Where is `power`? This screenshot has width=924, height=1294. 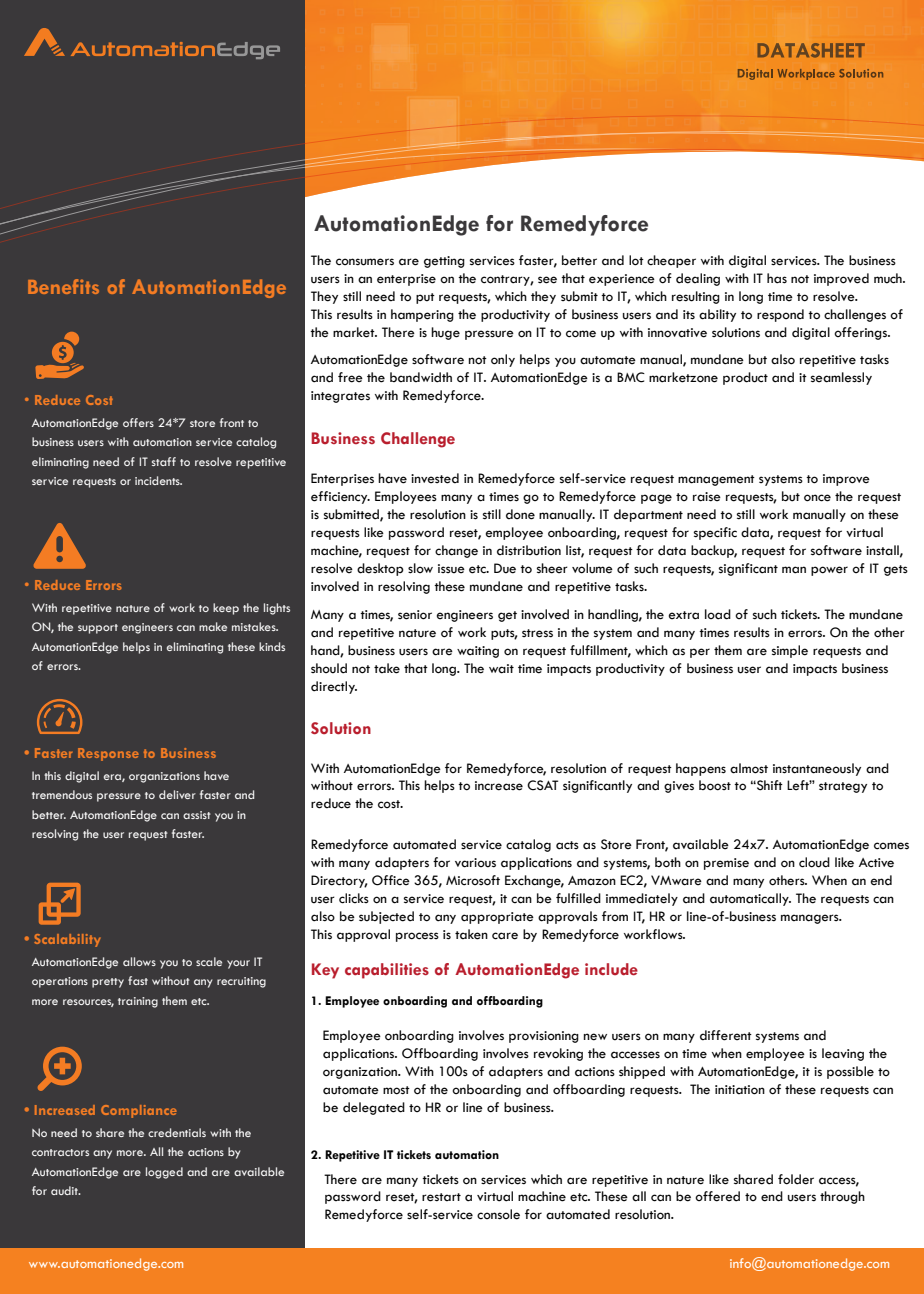 power is located at coordinates (829, 571).
